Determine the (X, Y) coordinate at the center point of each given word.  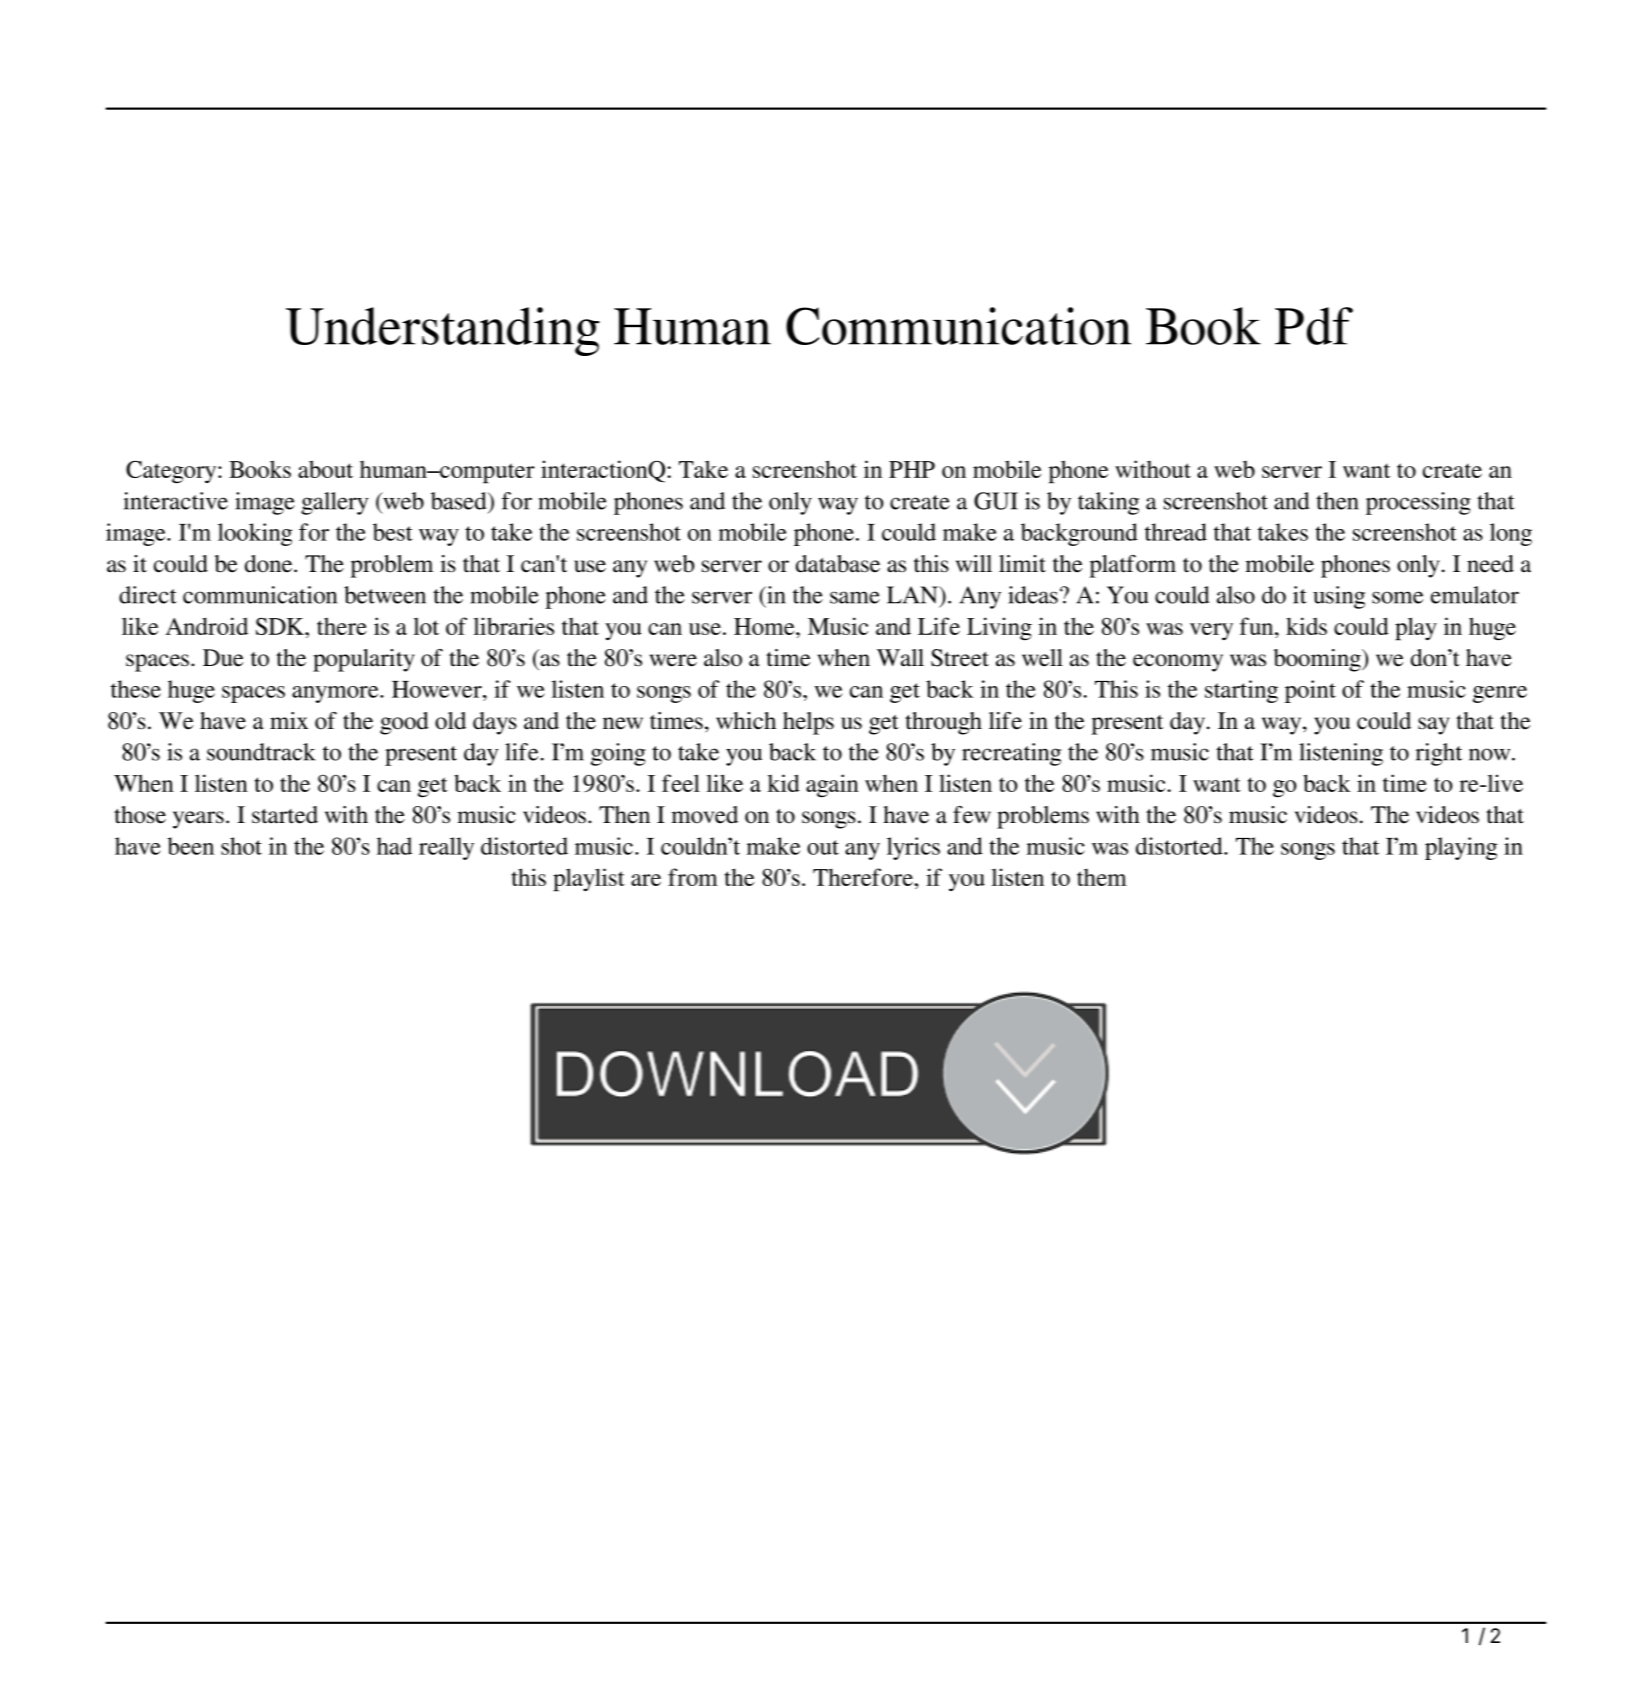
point (1310, 691)
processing (1418, 503)
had (394, 846)
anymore (336, 694)
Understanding (443, 331)
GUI (996, 501)
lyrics (913, 848)
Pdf (1314, 326)
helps (808, 723)
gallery (334, 503)
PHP (912, 469)
